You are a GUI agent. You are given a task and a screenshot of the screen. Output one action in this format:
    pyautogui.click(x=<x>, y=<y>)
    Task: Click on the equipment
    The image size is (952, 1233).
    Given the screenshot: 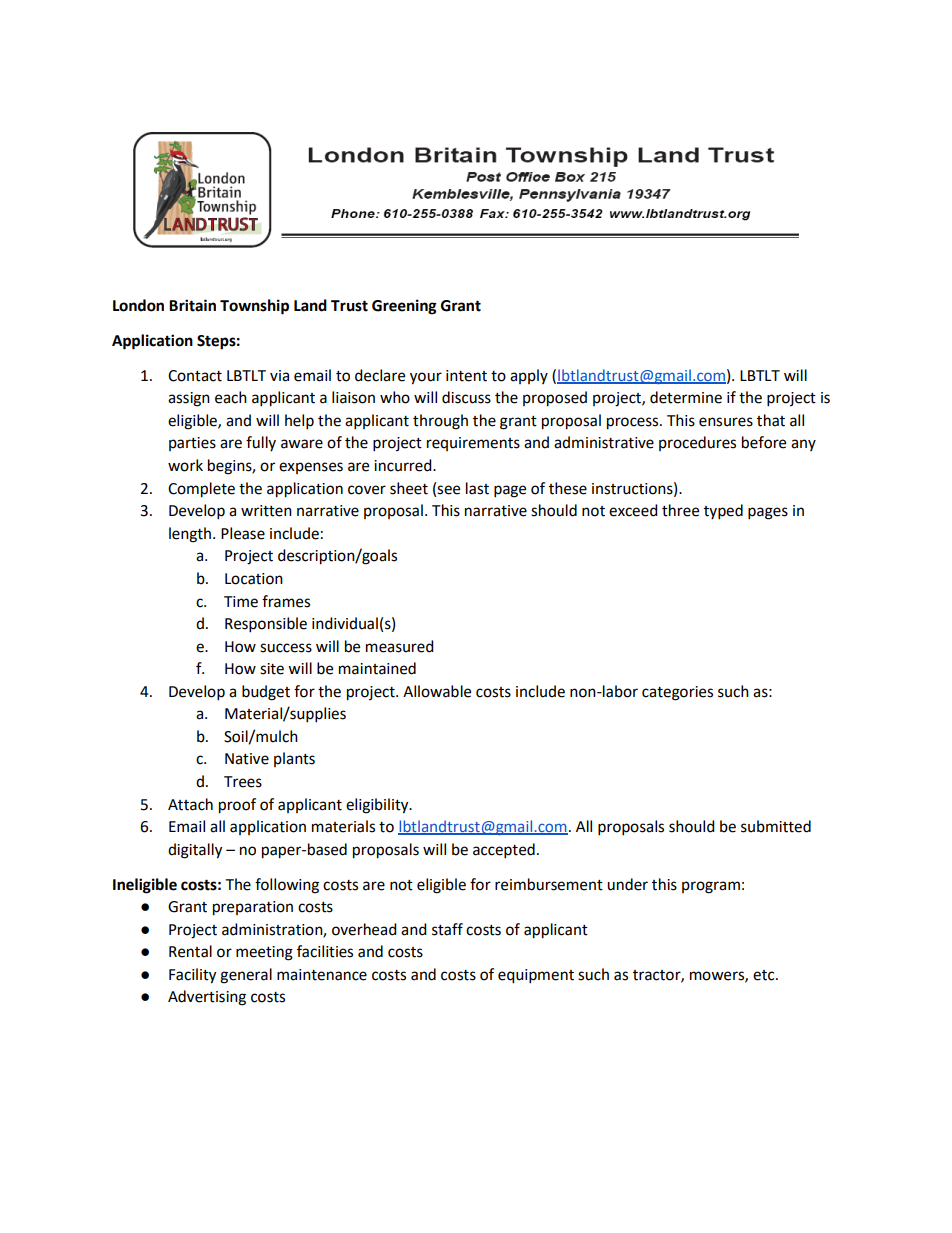 What is the action you would take?
    pyautogui.click(x=536, y=976)
